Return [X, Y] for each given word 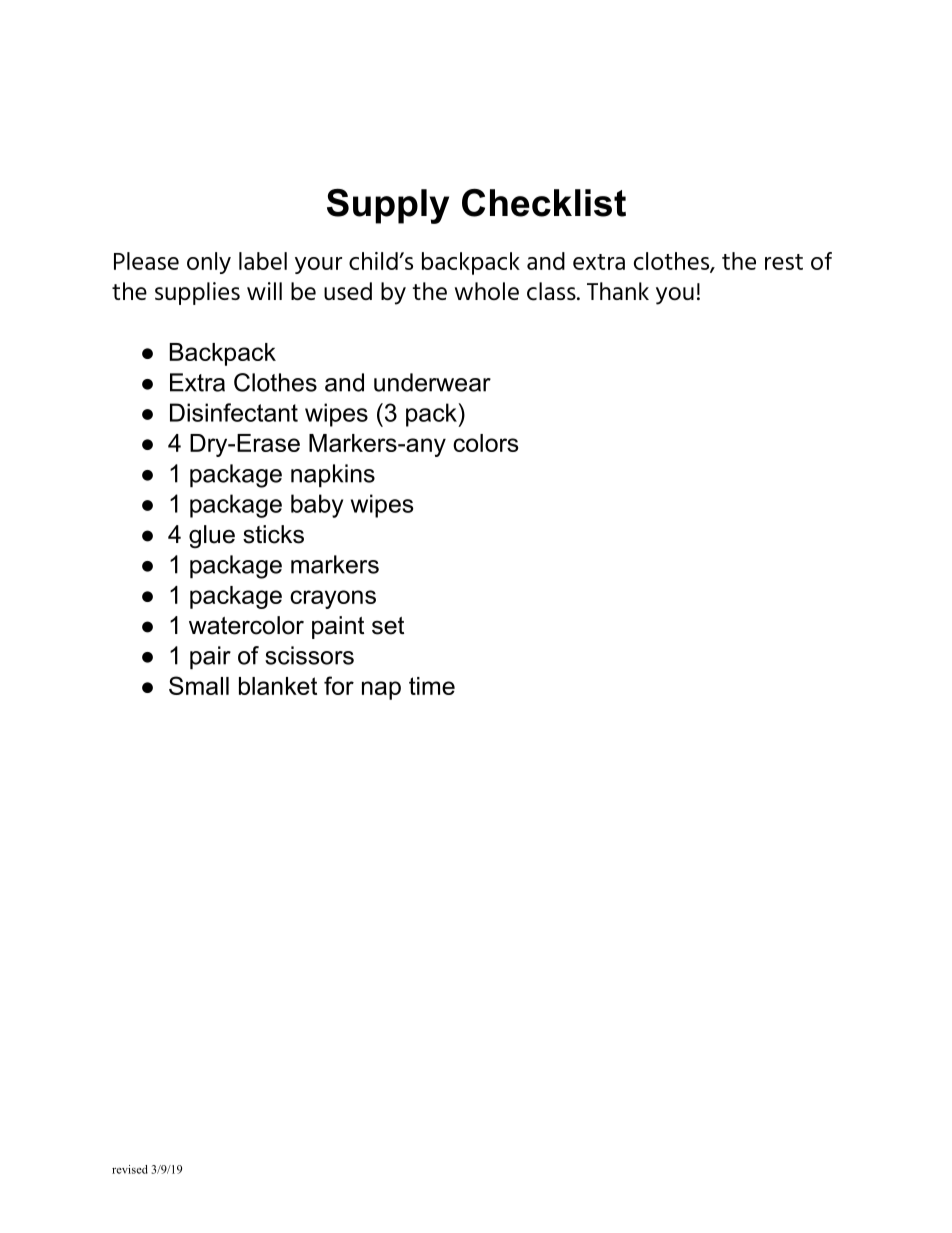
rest [784, 262]
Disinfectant [234, 412]
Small [199, 685]
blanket [278, 686]
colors [485, 443]
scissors [309, 655]
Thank [618, 291]
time [432, 686]
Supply [388, 206]
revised [130, 1169]
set [388, 626]
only [209, 263]
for [339, 685]
